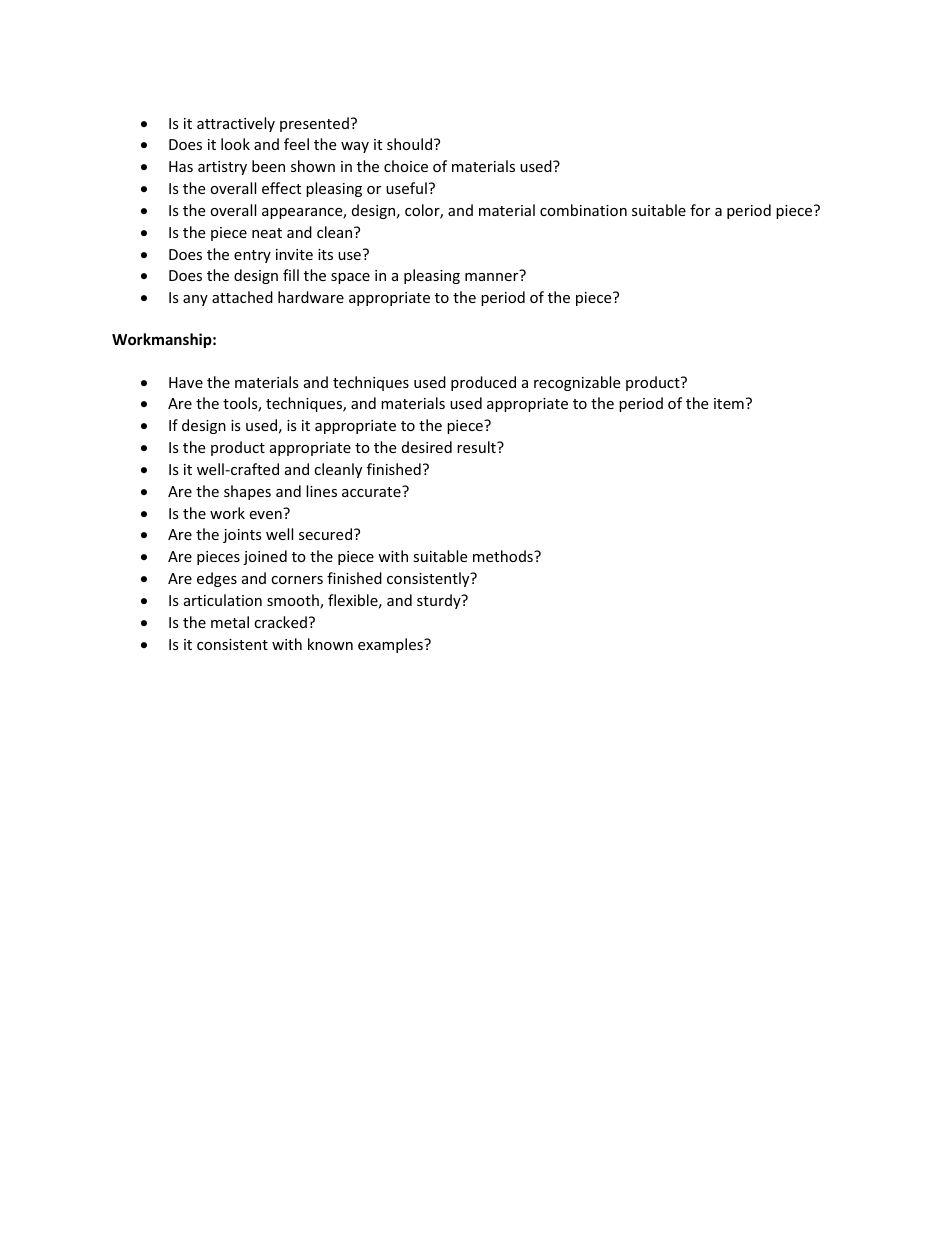 The image size is (952, 1233). What do you see at coordinates (577, 383) in the screenshot?
I see `recognizable` at bounding box center [577, 383].
